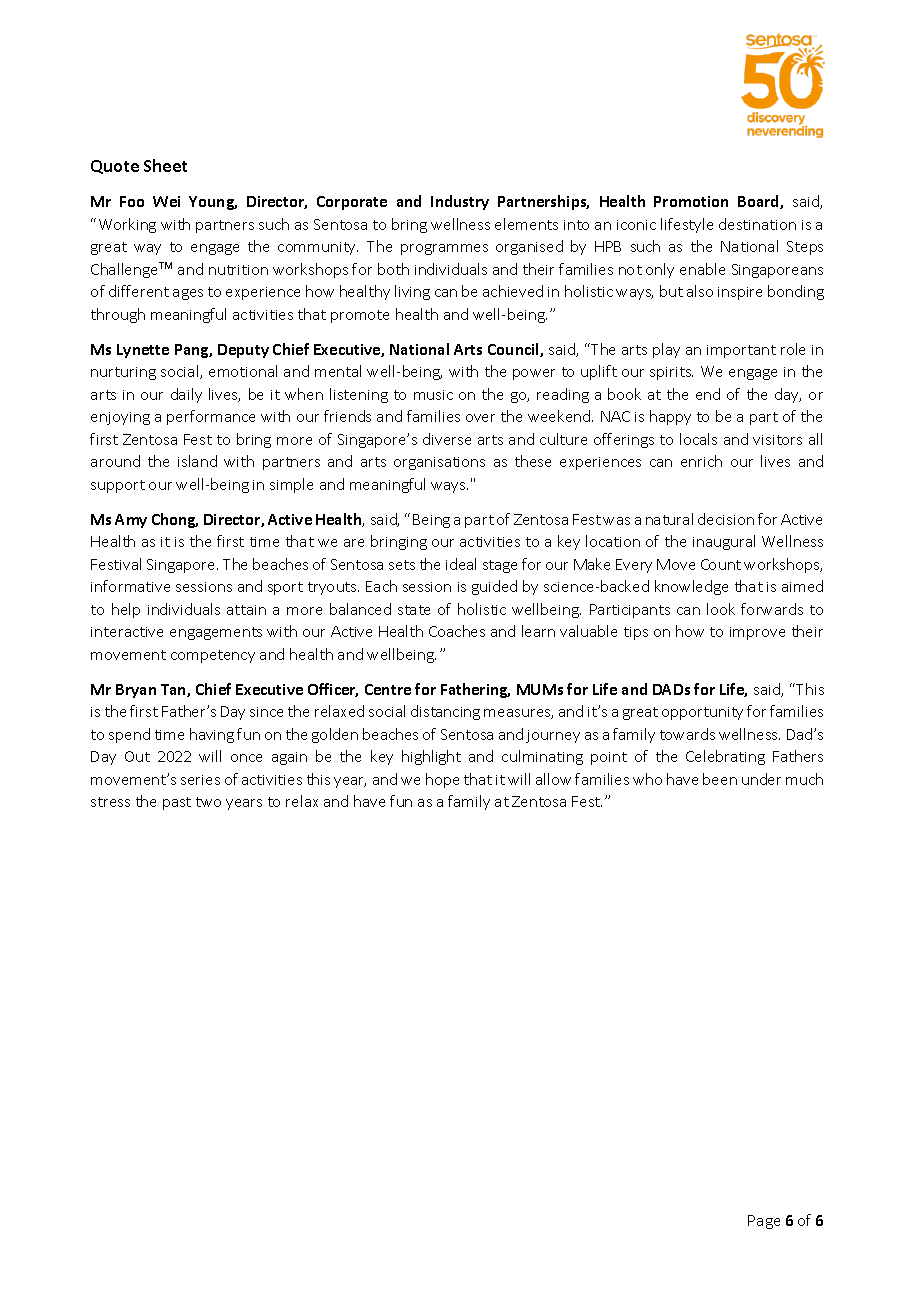 The height and width of the page is (1308, 924). What do you see at coordinates (691, 201) in the page?
I see `Promotion` at bounding box center [691, 201].
